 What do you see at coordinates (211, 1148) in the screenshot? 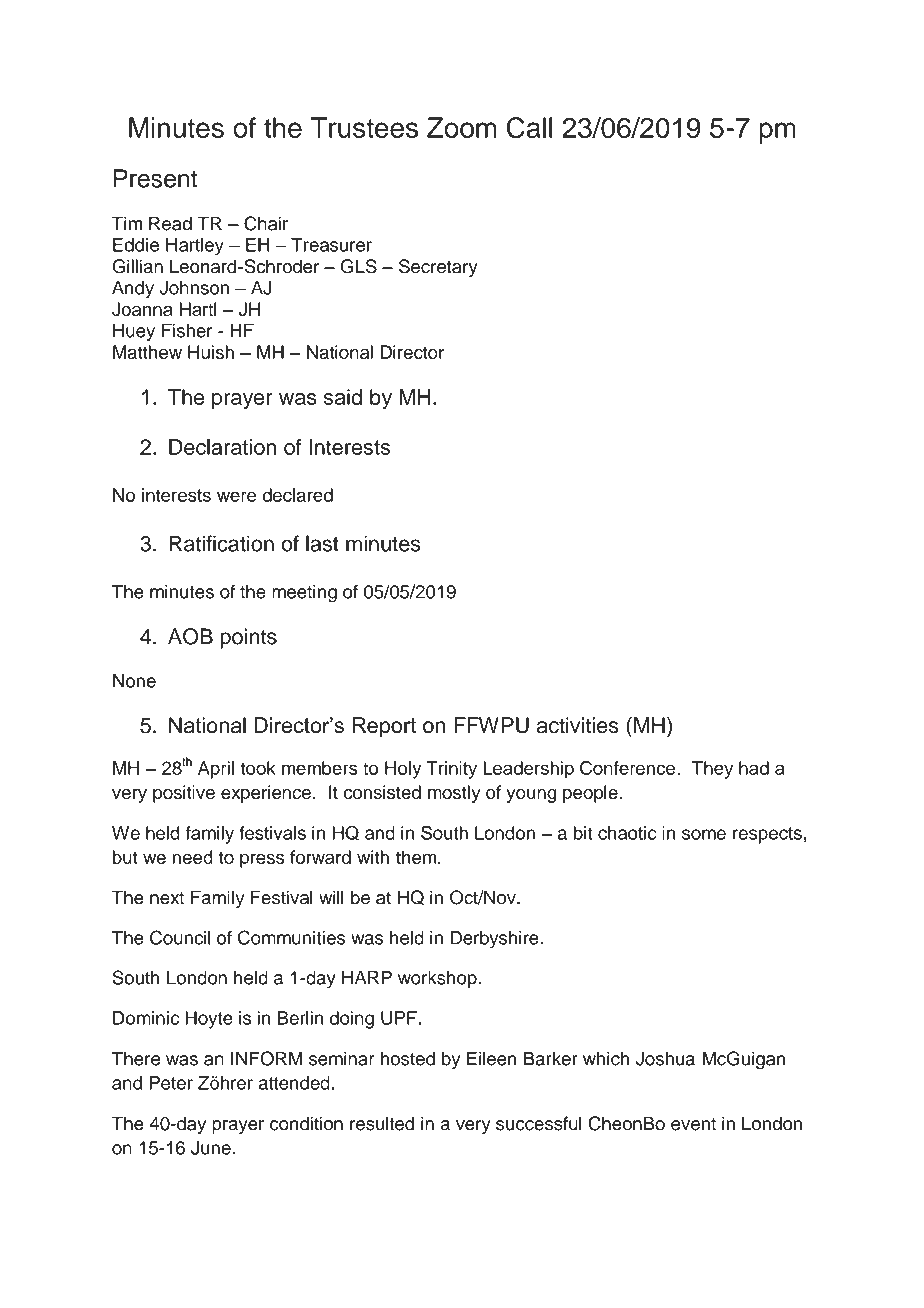
I see `June` at bounding box center [211, 1148].
